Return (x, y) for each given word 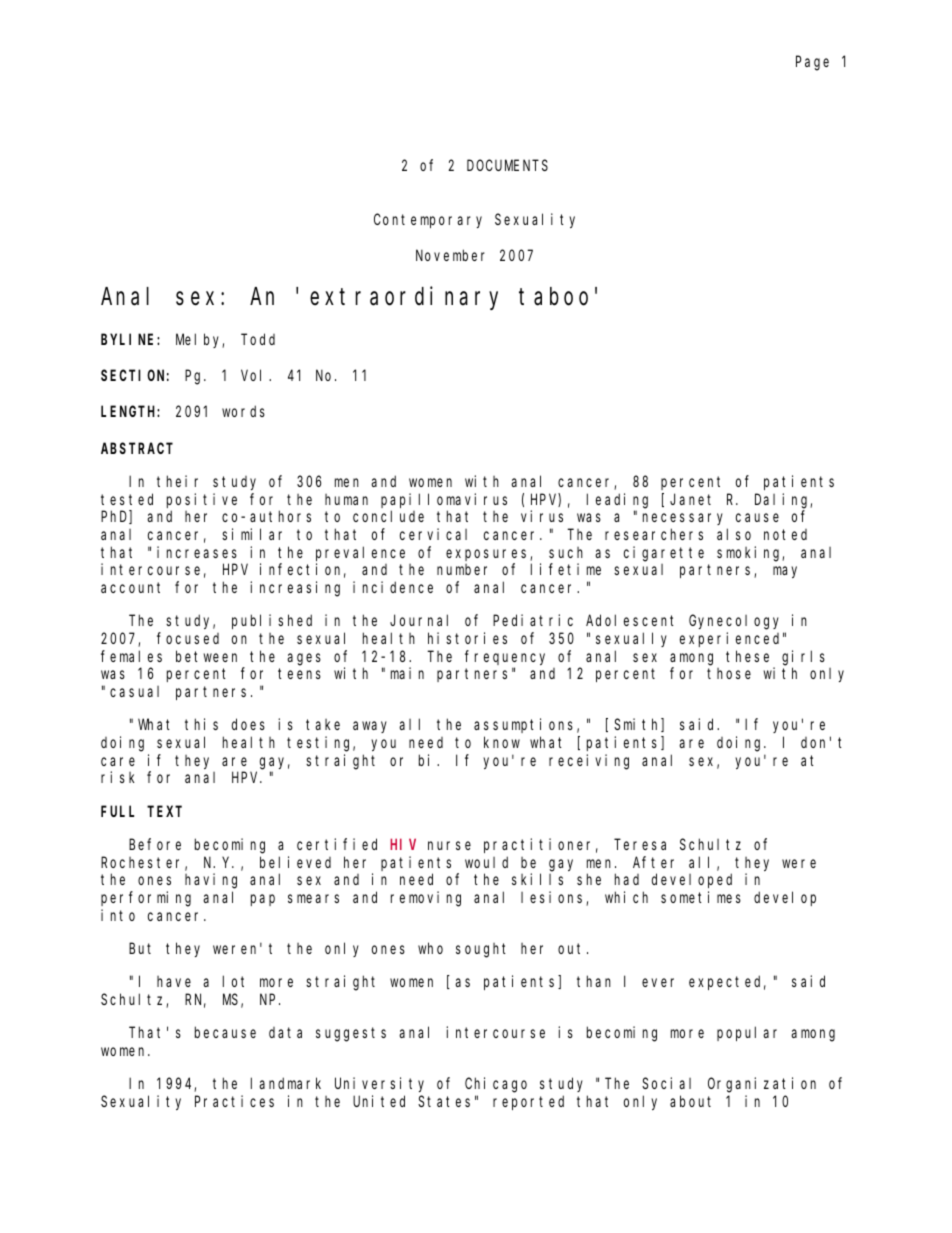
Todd (258, 339)
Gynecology (734, 622)
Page (812, 63)
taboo (553, 296)
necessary (683, 519)
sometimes (701, 897)
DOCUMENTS (507, 165)
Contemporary (428, 221)
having (211, 881)
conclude (388, 516)
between (206, 656)
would (486, 862)
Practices (234, 1101)
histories (467, 638)
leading (617, 501)
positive (202, 500)
